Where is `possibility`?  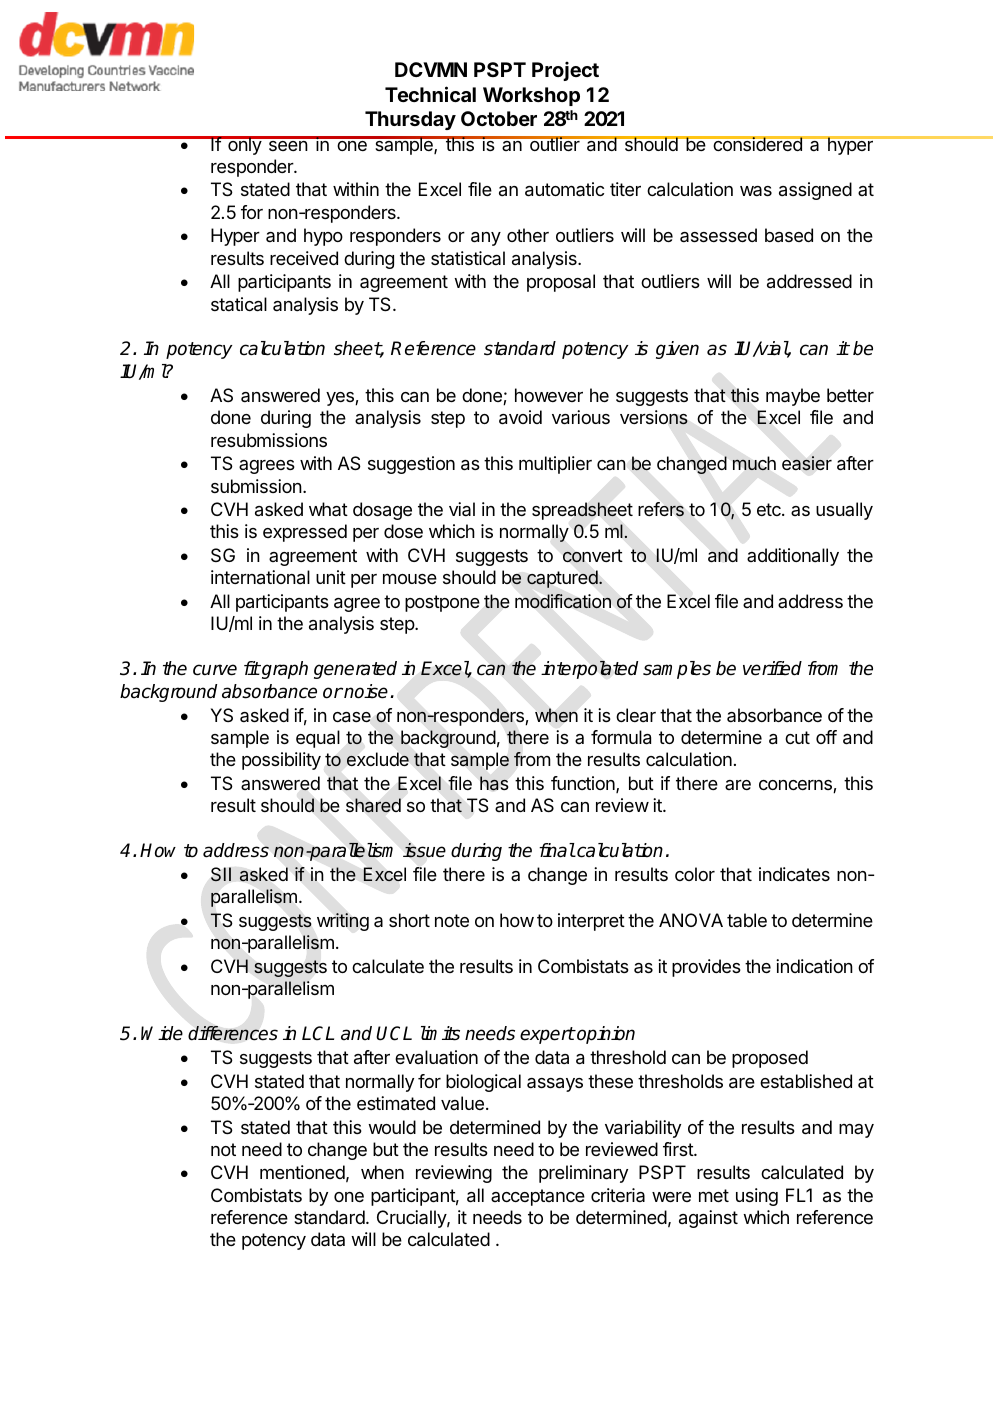 possibility is located at coordinates (281, 761).
